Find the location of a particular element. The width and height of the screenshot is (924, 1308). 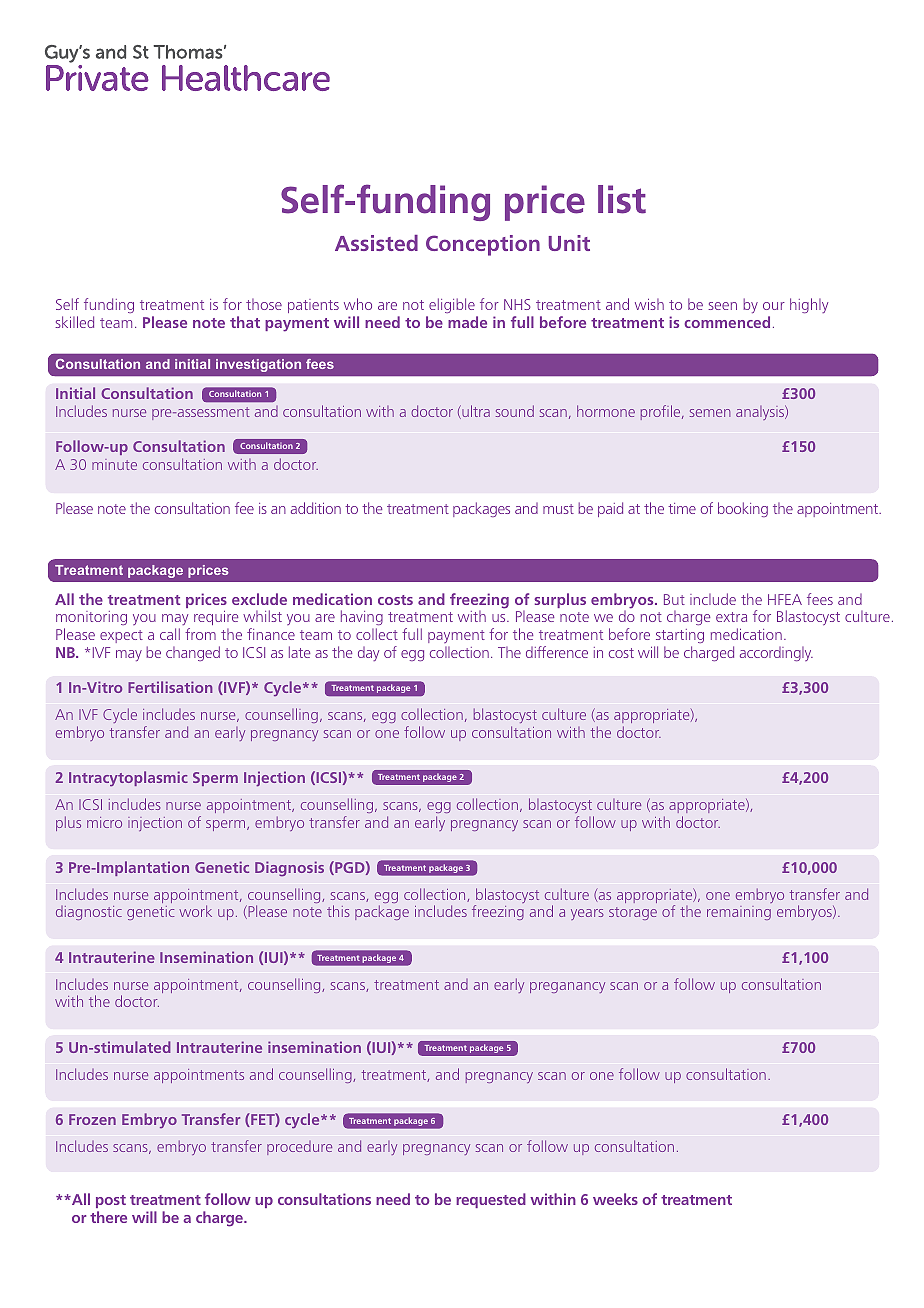

weeks is located at coordinates (615, 1199).
